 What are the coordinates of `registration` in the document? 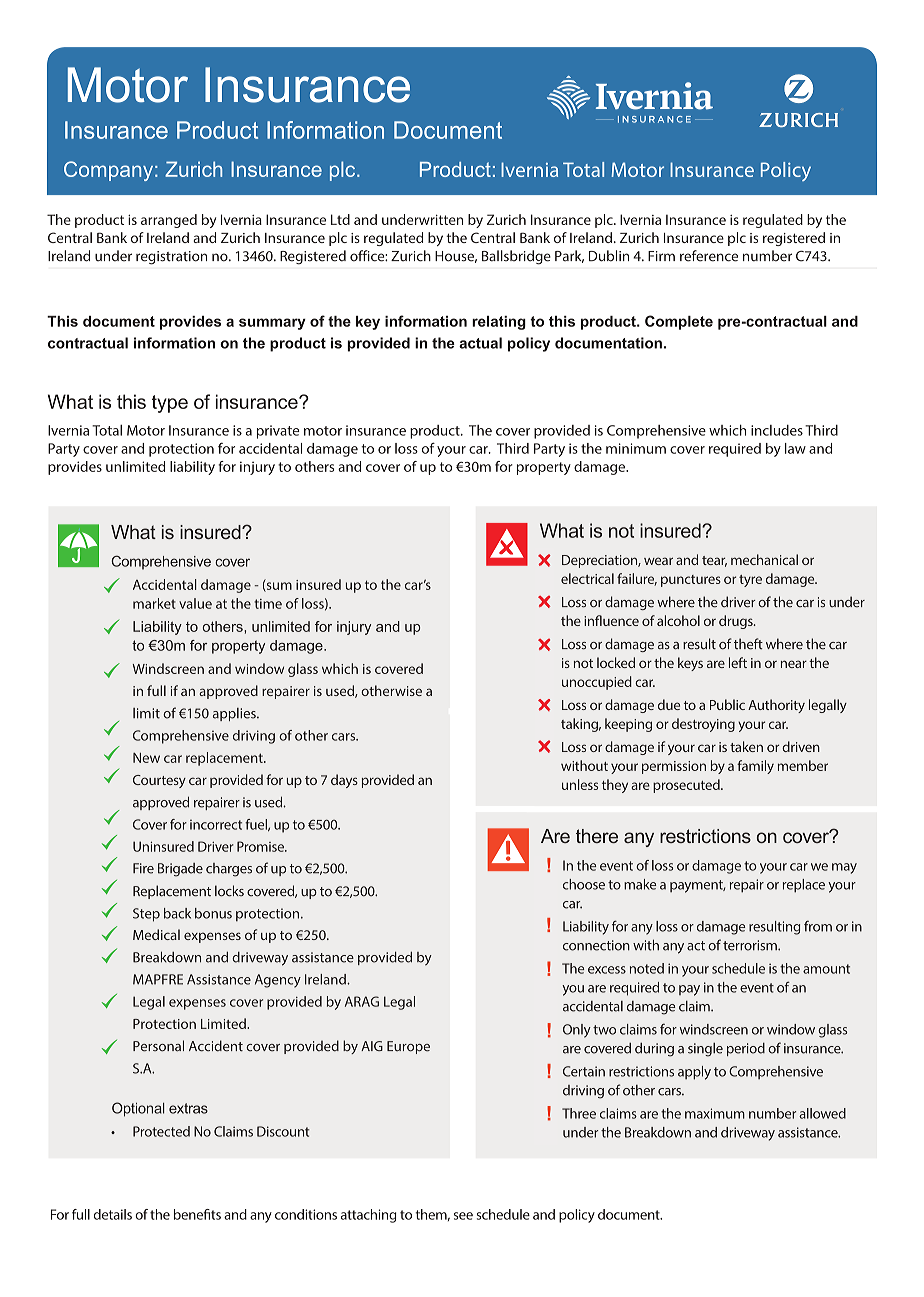 It's located at (171, 258).
